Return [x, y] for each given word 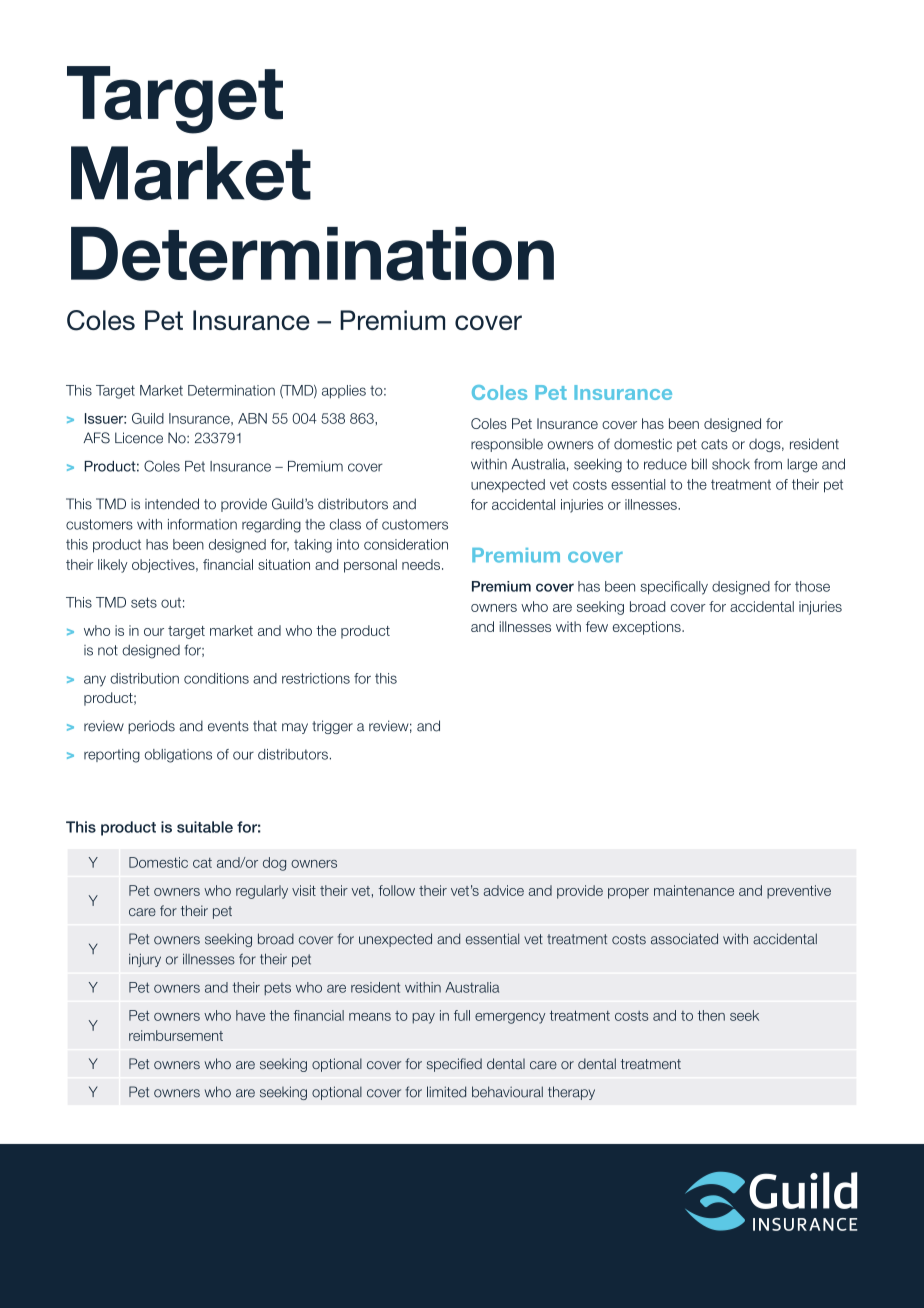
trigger [332, 727]
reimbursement [176, 1035]
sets [144, 602]
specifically [674, 588]
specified [454, 1065]
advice [504, 890]
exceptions [648, 628]
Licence [139, 438]
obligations [178, 756]
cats [714, 444]
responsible [507, 445]
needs [421, 564]
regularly [262, 892]
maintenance [694, 890]
